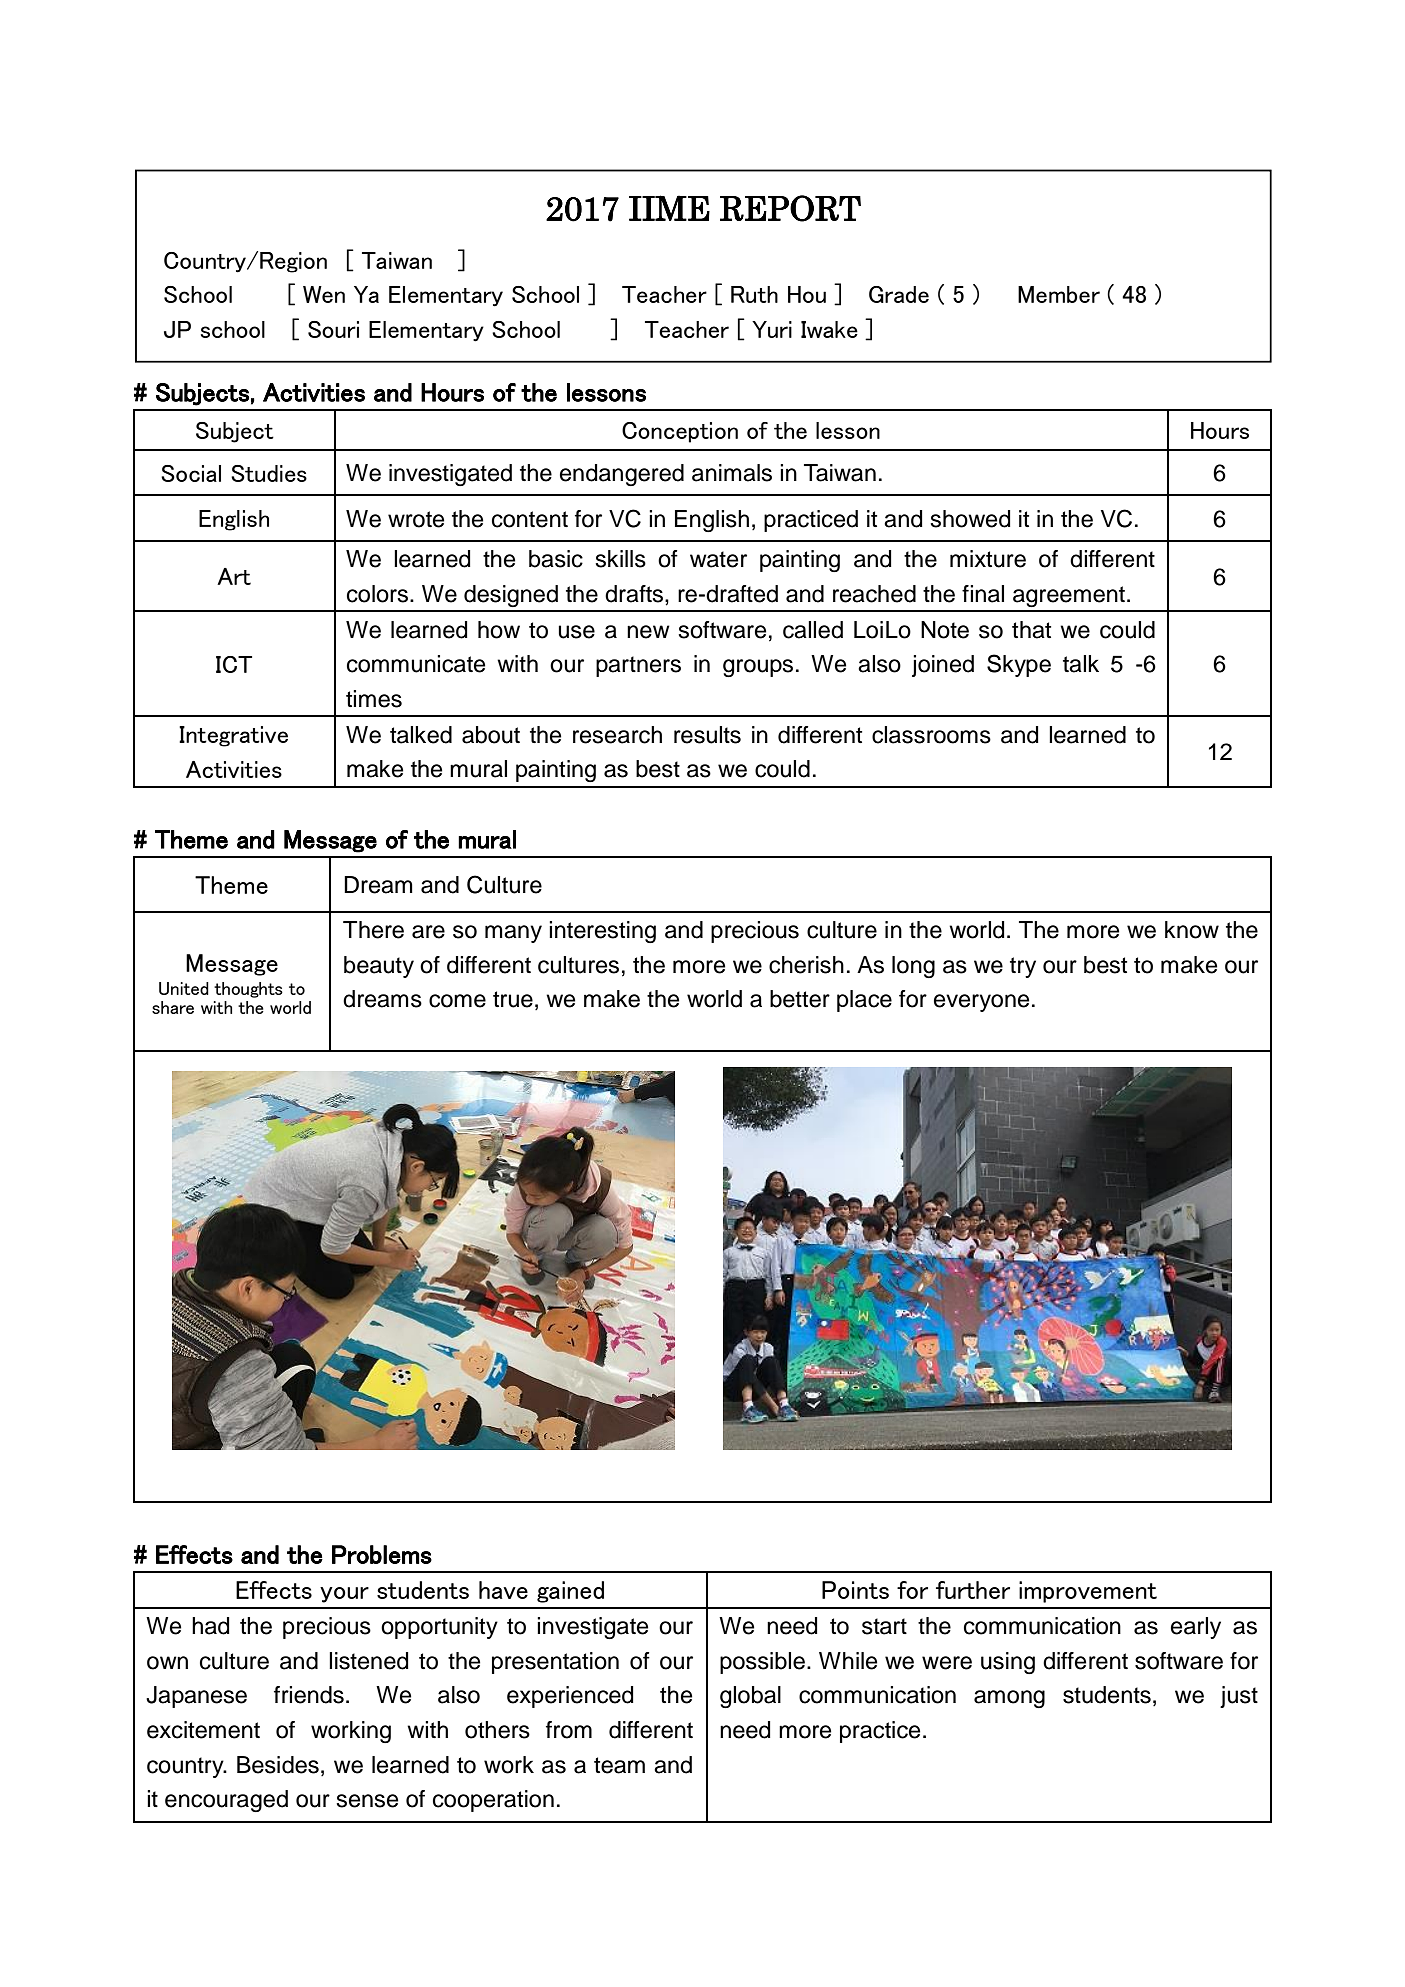 The height and width of the image is (1987, 1405). Describe the element at coordinates (278, 1765) in the image. I see `Besides` at that location.
